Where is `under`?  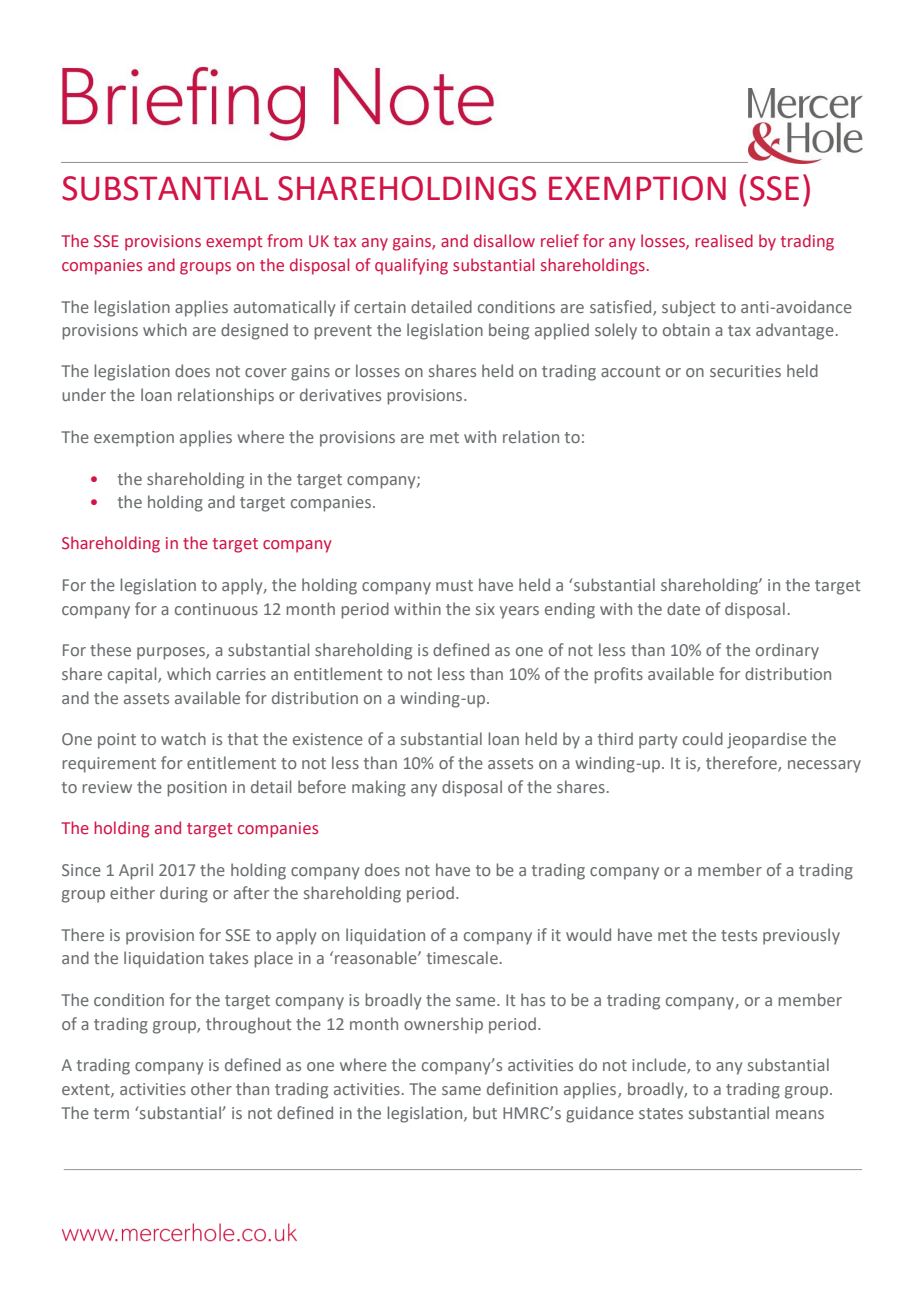 under is located at coordinates (84, 394).
